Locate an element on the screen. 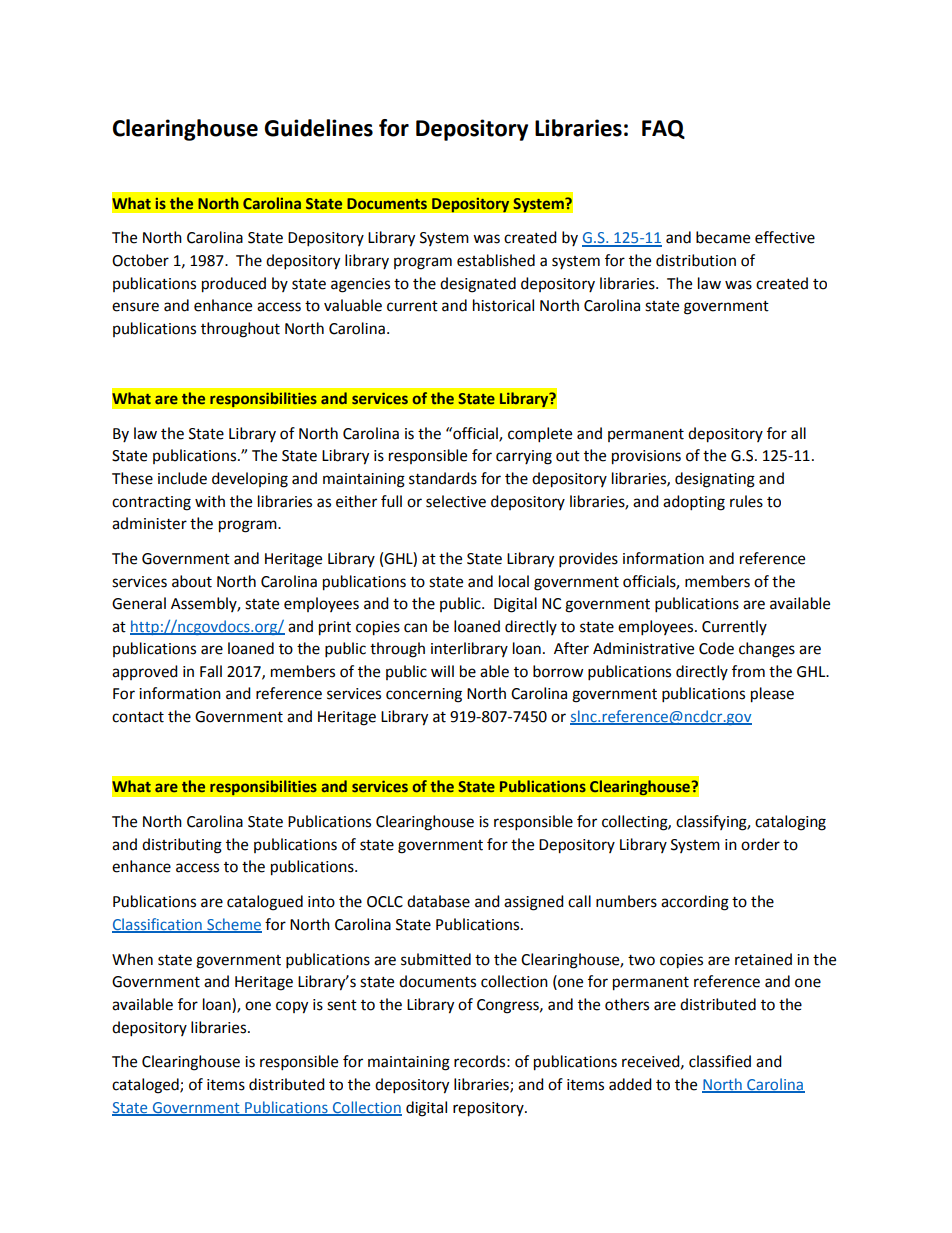 Image resolution: width=952 pixels, height=1233 pixels. include is located at coordinates (182, 478).
